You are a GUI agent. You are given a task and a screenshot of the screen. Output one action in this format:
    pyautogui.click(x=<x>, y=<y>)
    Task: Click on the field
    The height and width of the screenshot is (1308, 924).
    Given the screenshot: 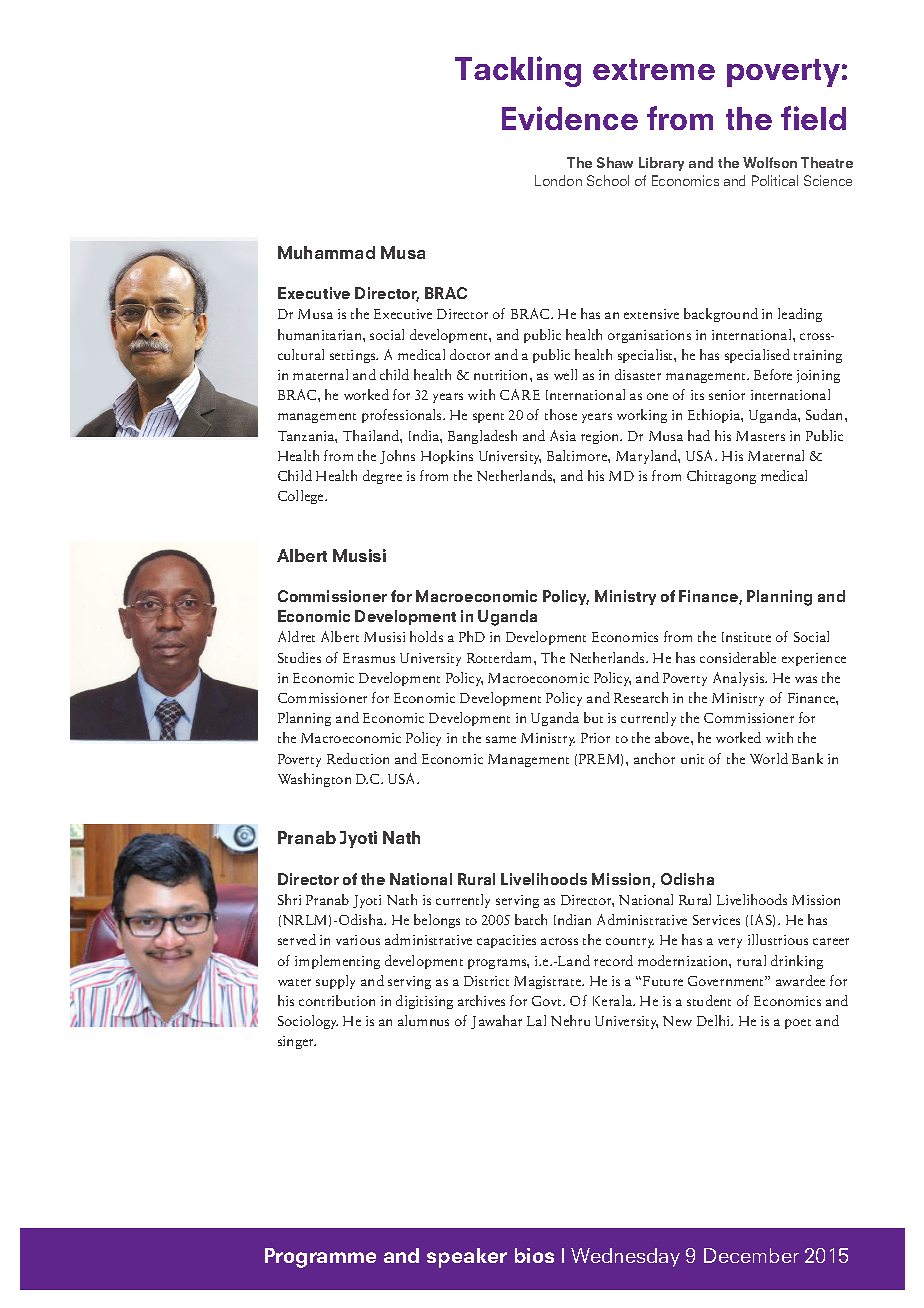 What is the action you would take?
    pyautogui.click(x=813, y=118)
